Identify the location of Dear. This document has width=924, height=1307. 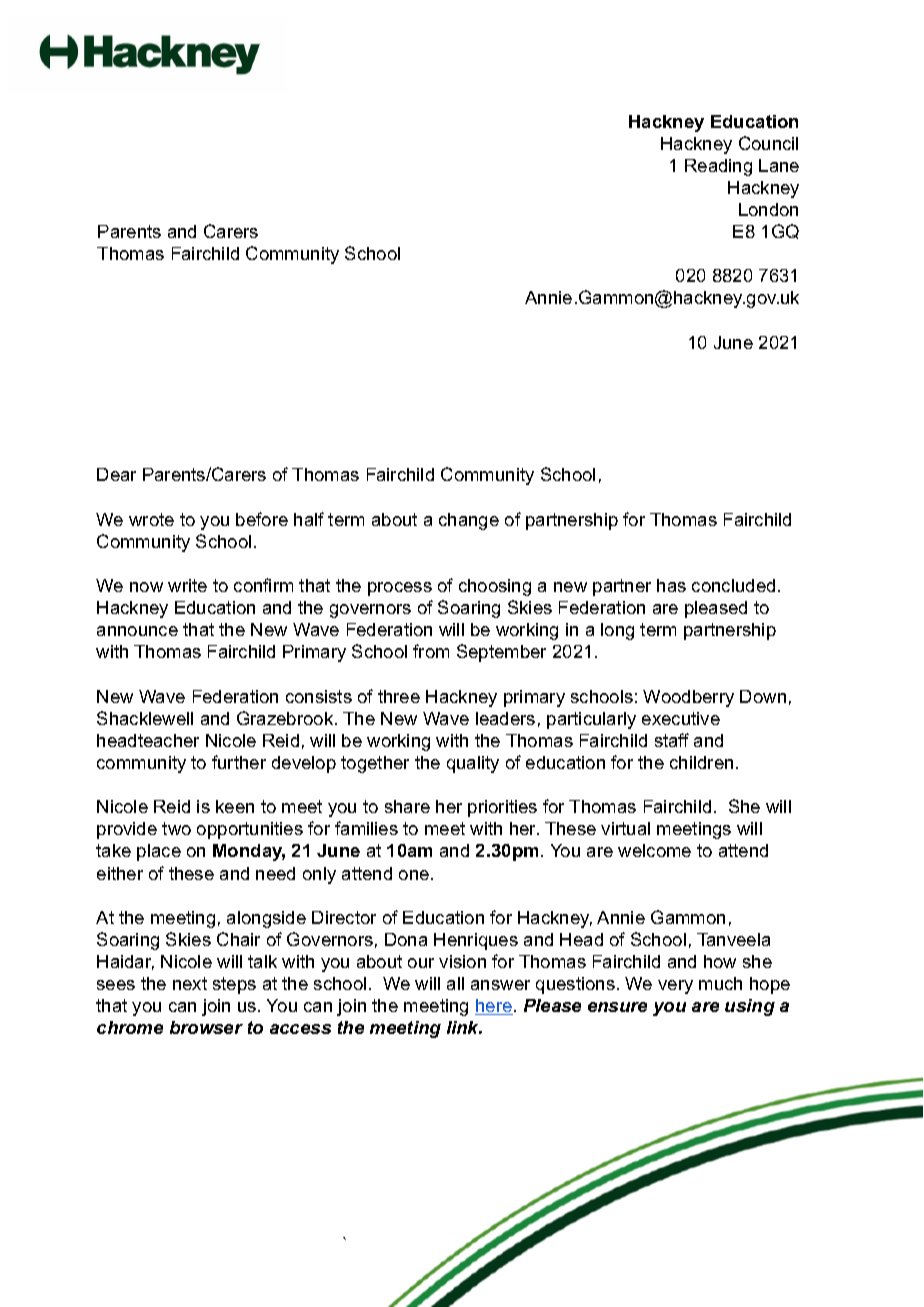
(116, 474).
